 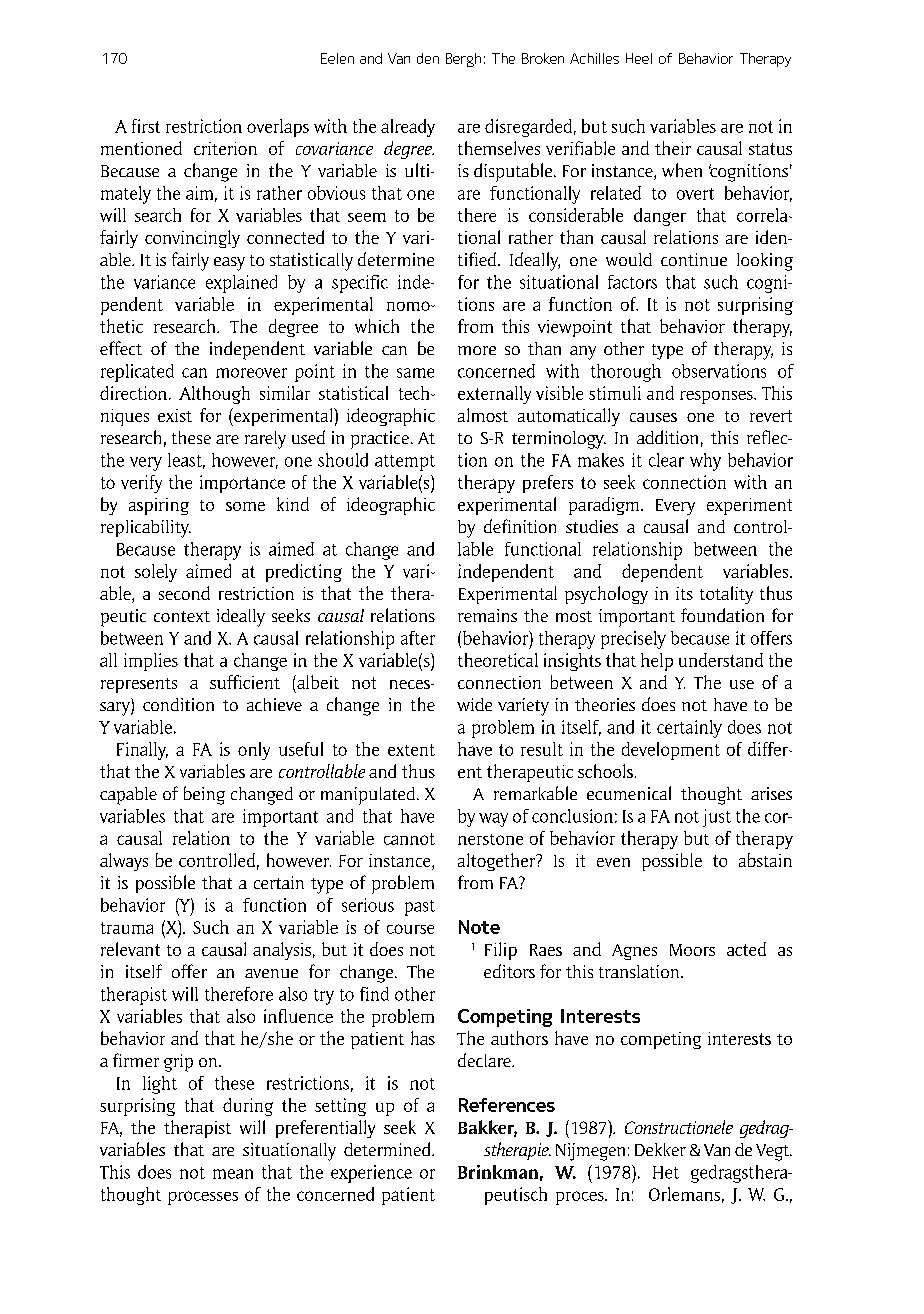 I want to click on second, so click(x=184, y=593).
